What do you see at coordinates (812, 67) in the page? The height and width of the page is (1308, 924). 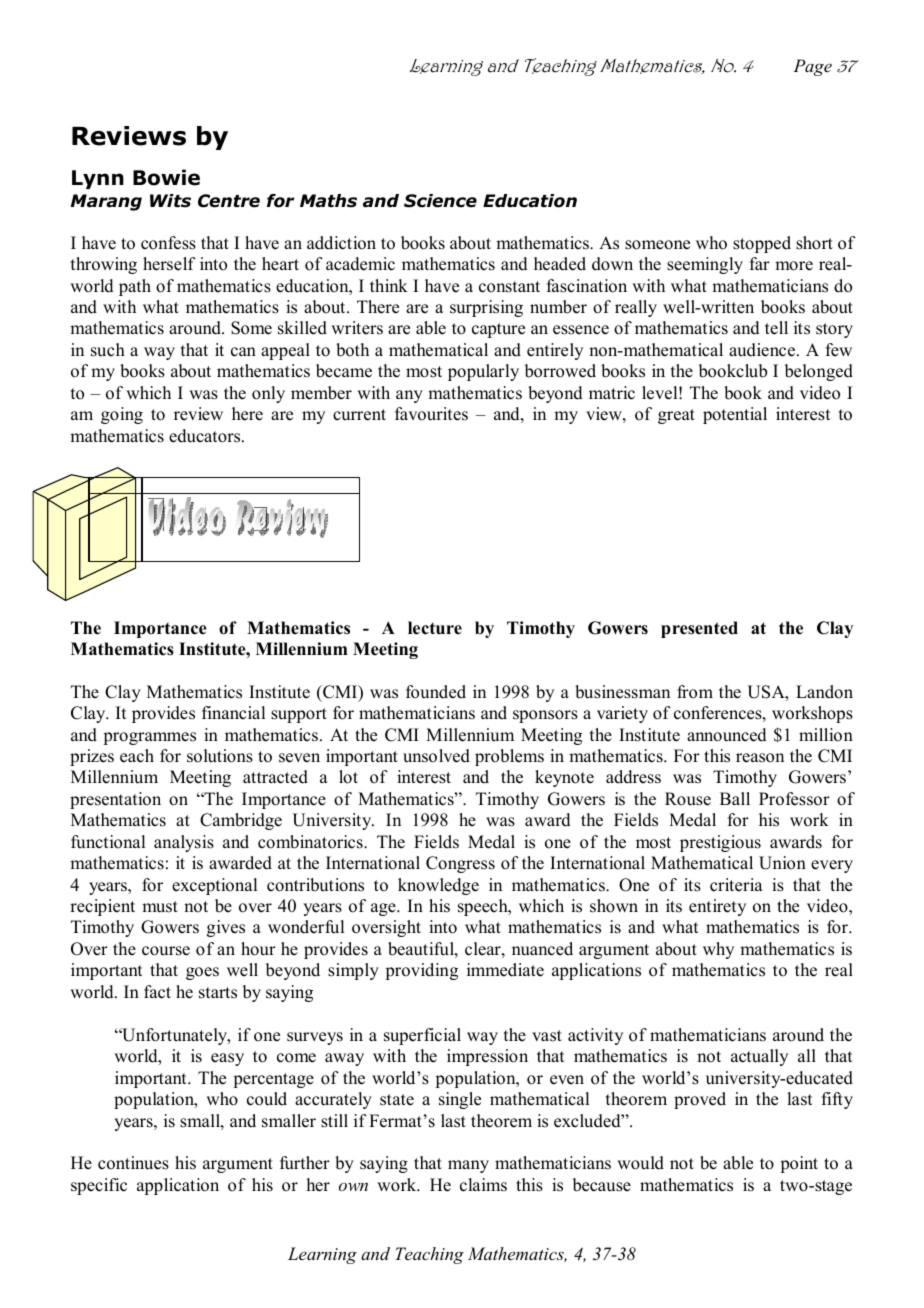 I see `Page` at bounding box center [812, 67].
